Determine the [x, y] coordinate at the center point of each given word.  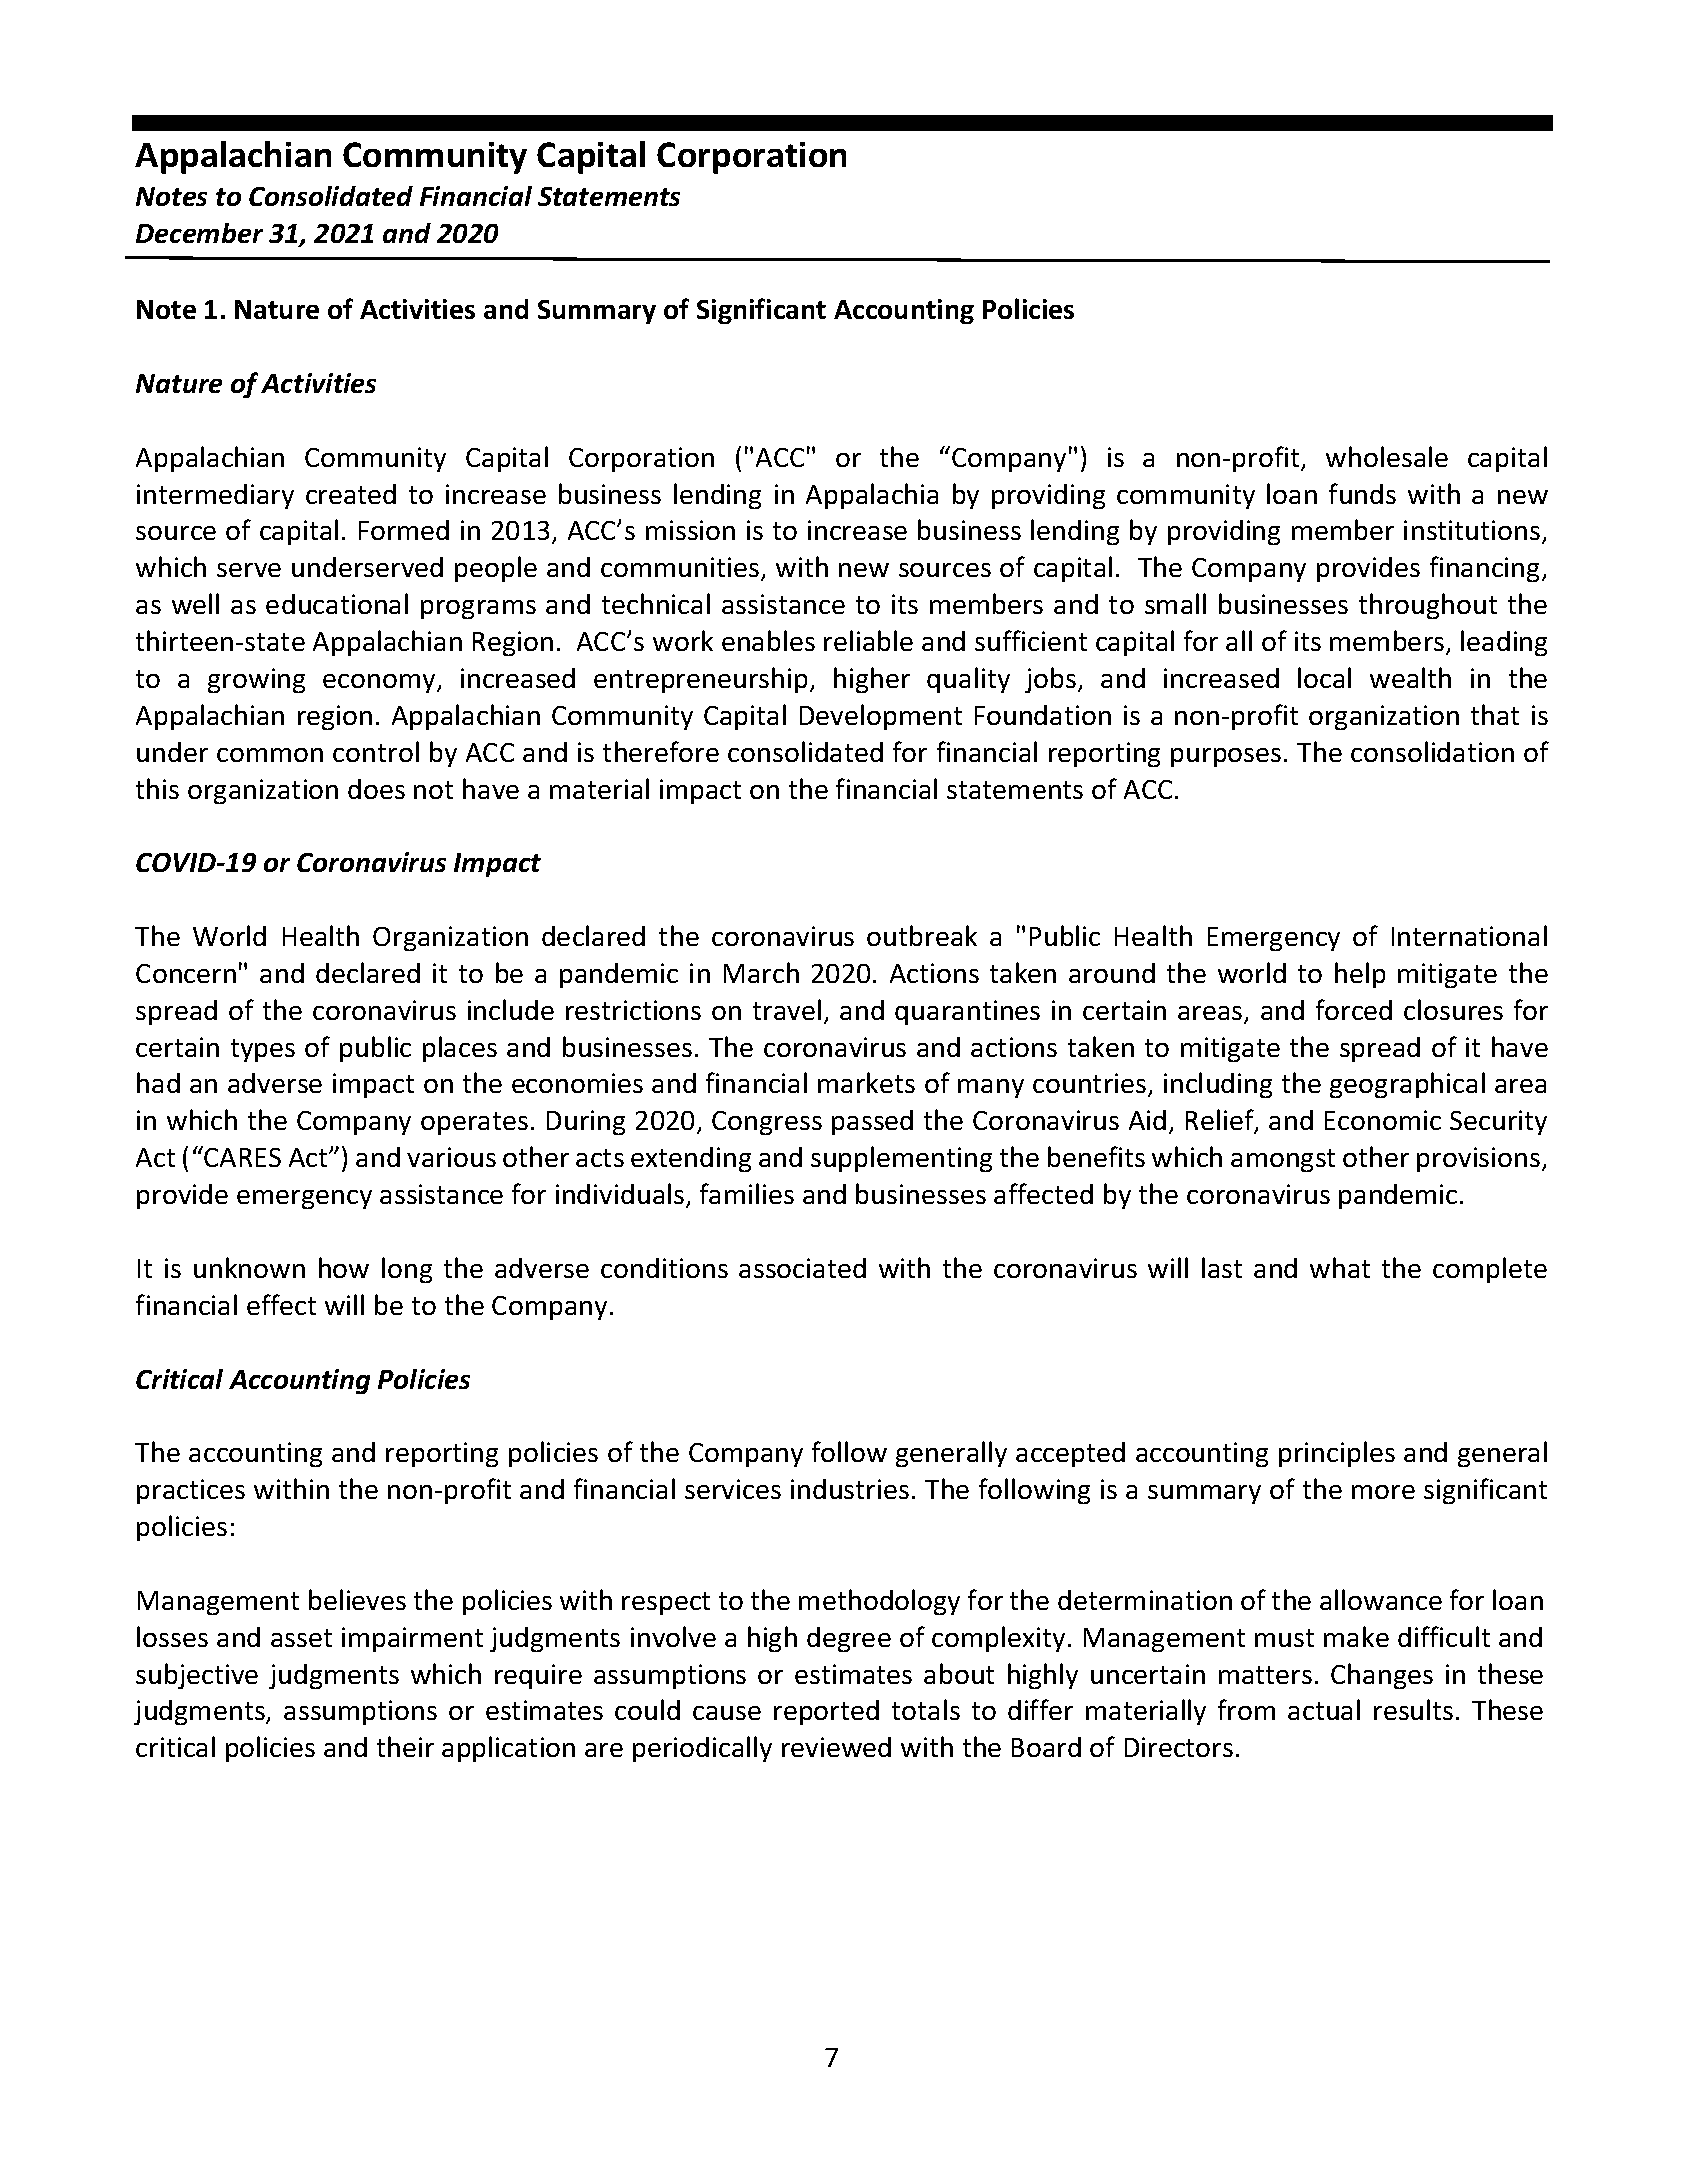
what [1340, 1267]
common [270, 755]
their [405, 1746]
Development [881, 717]
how [344, 1267]
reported [826, 1712]
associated [802, 1268]
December [199, 233]
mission [690, 530]
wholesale [1387, 456]
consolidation [1432, 751]
